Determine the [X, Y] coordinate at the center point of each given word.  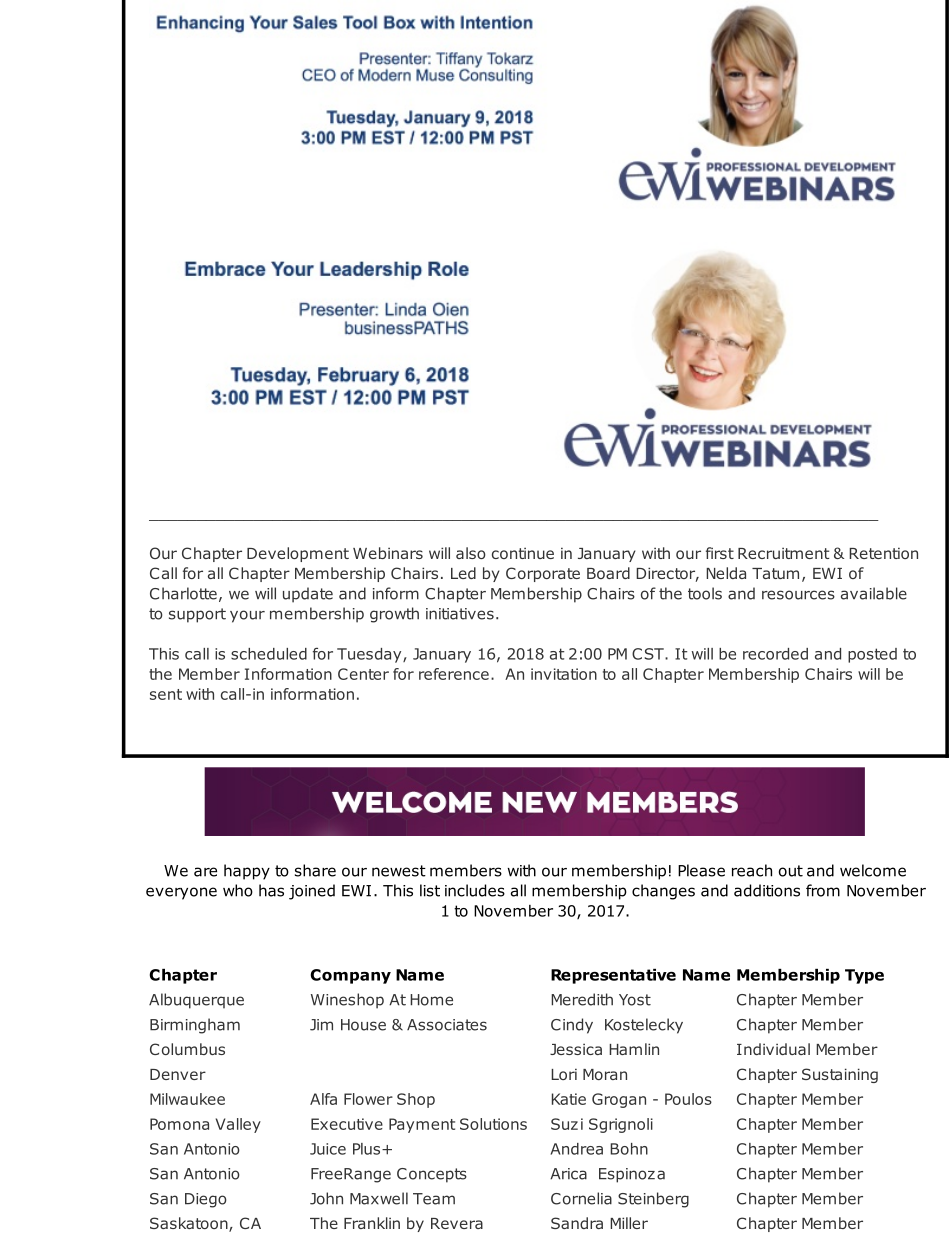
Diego [206, 1200]
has [271, 890]
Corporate [543, 574]
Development [298, 554]
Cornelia [581, 1198]
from [823, 890]
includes [475, 890]
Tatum [775, 573]
